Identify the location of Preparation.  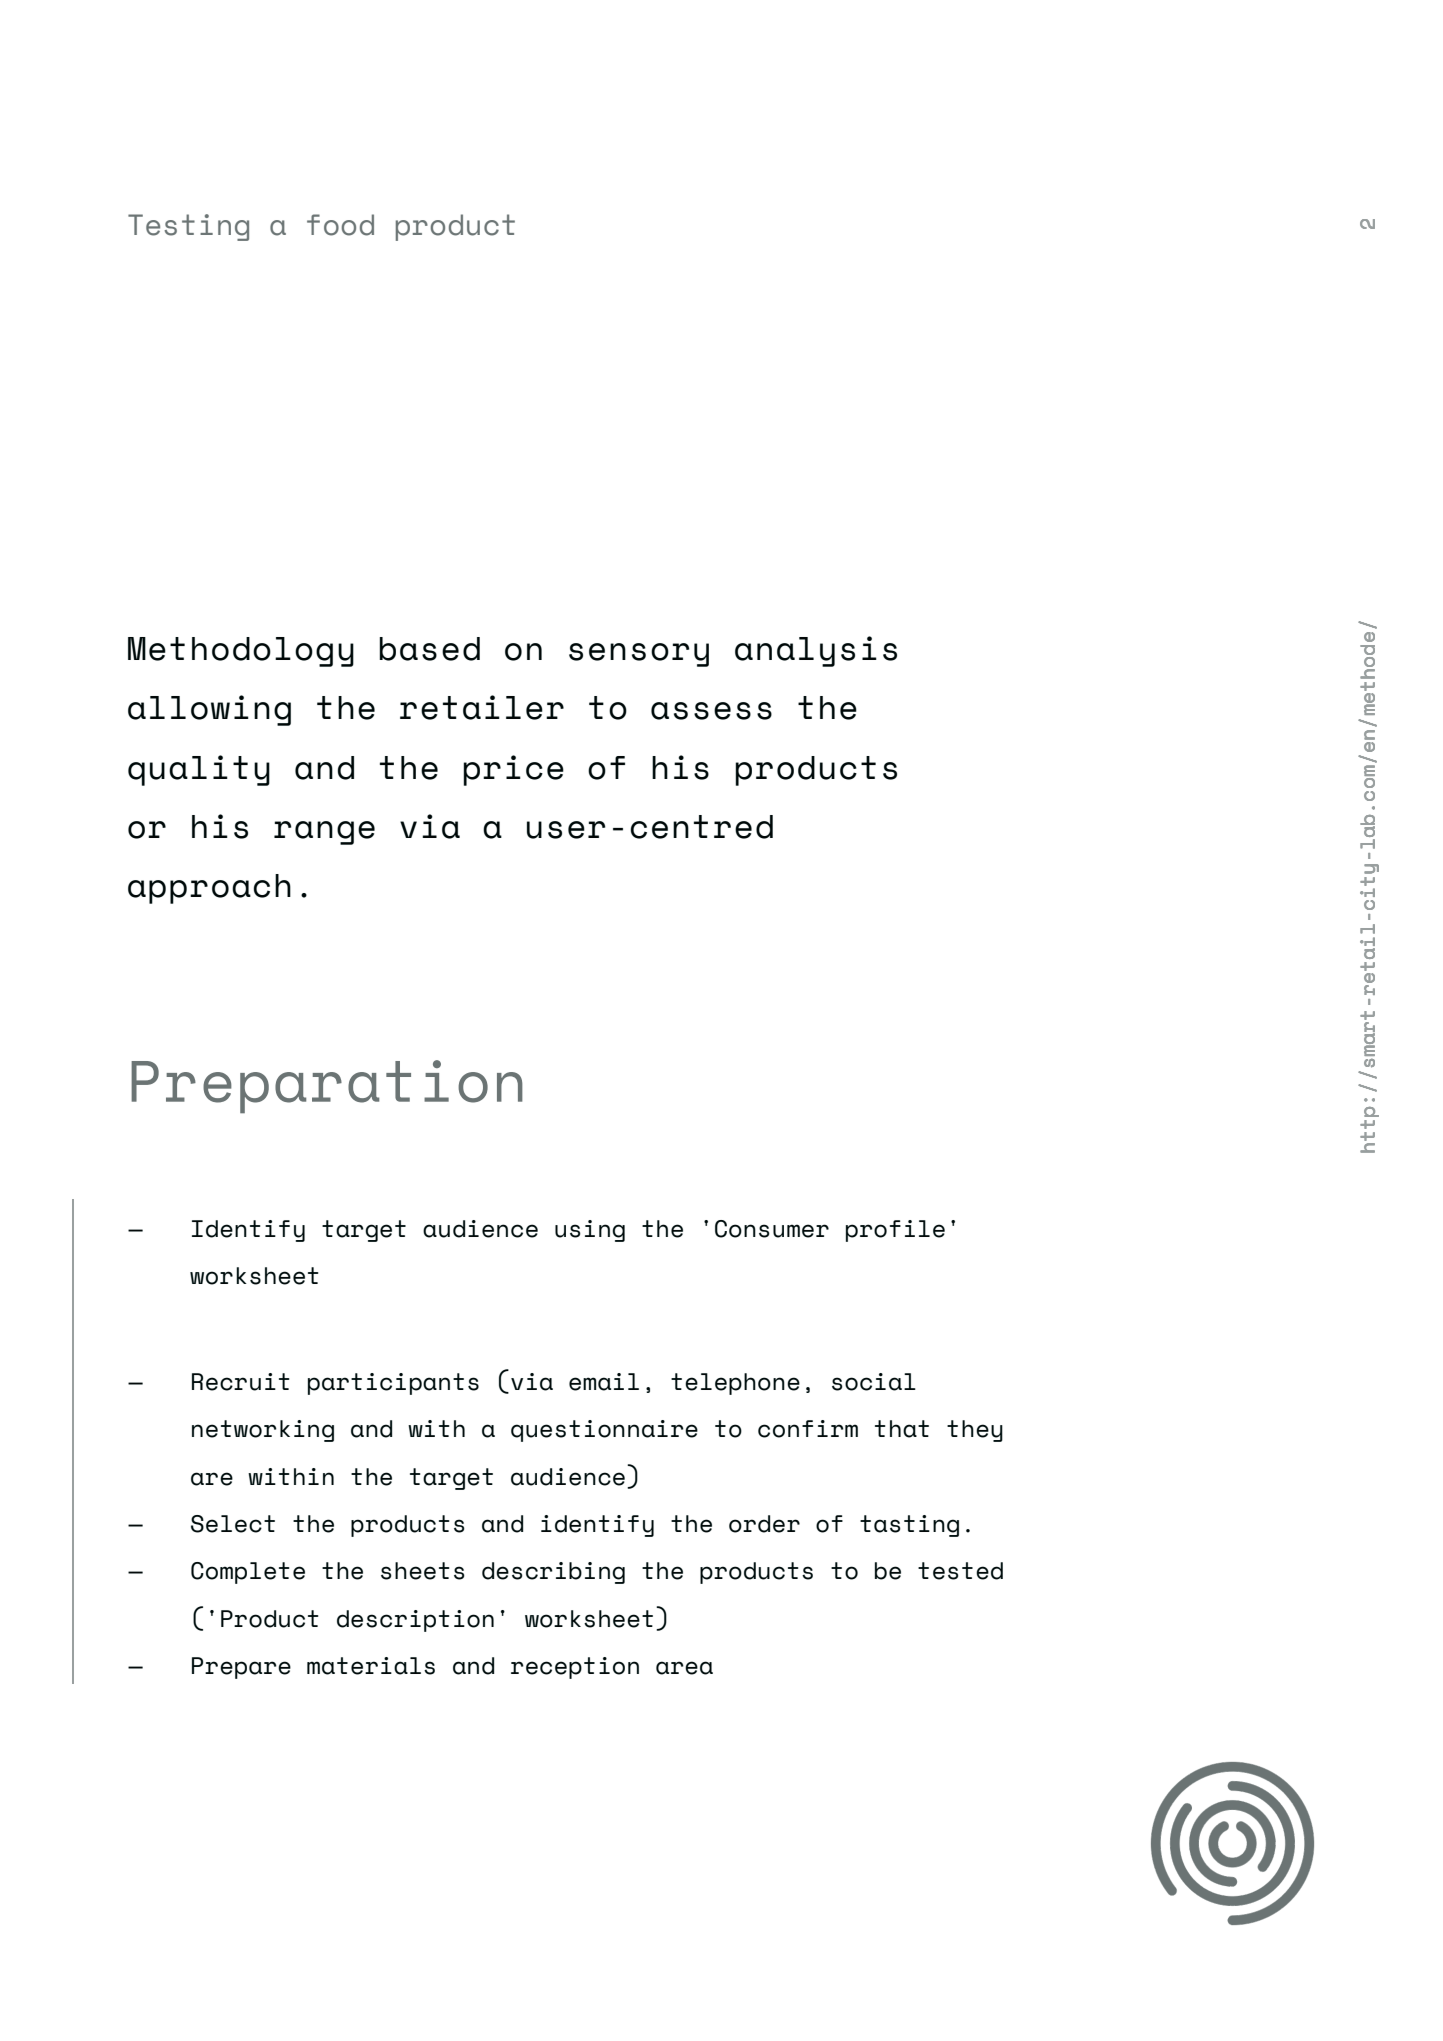
(327, 1086).
